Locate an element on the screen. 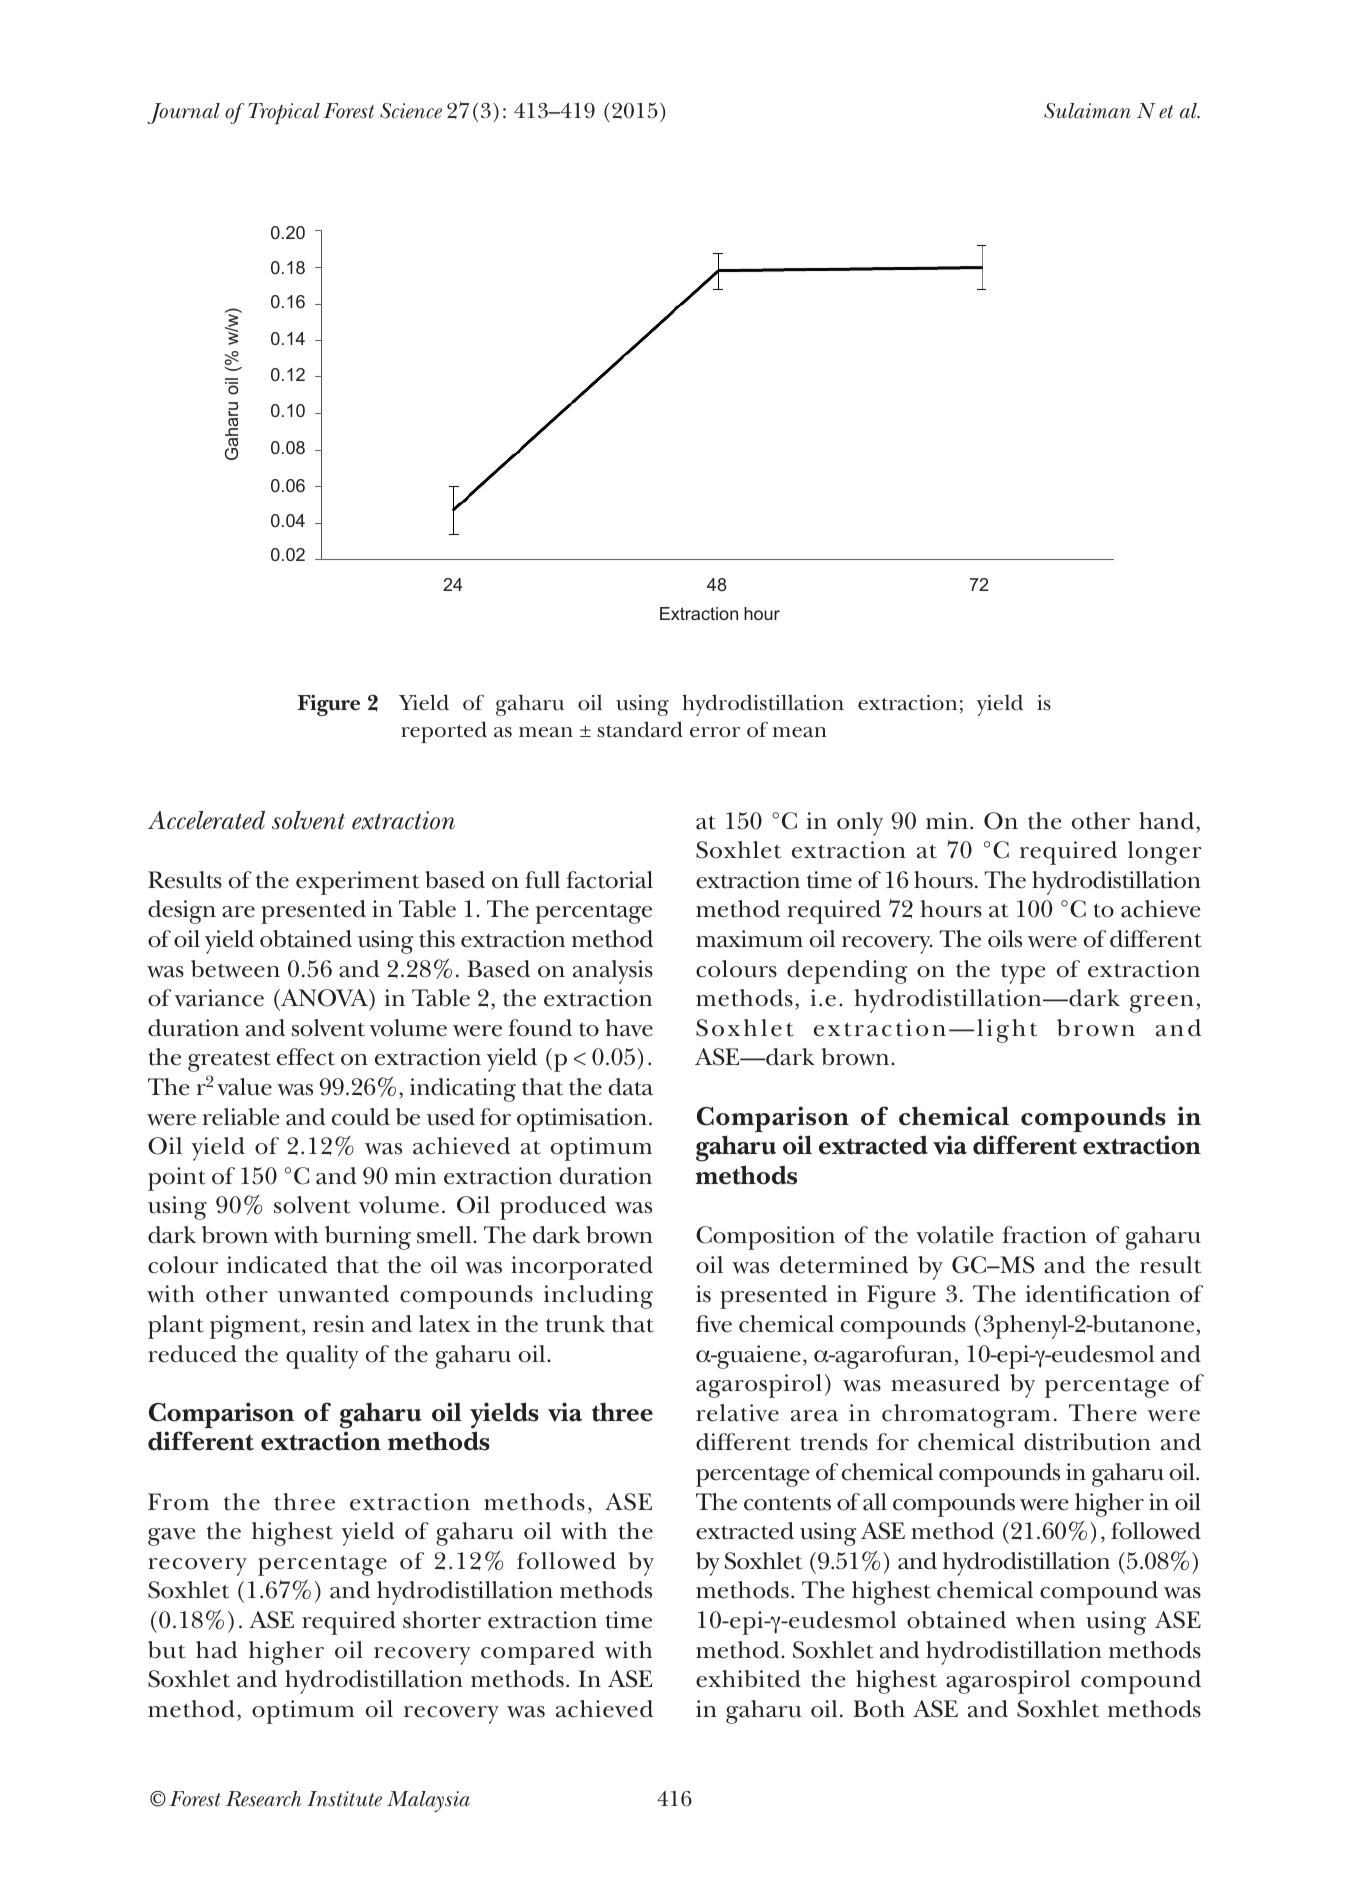 The image size is (1349, 1895). exhibited is located at coordinates (748, 1679).
